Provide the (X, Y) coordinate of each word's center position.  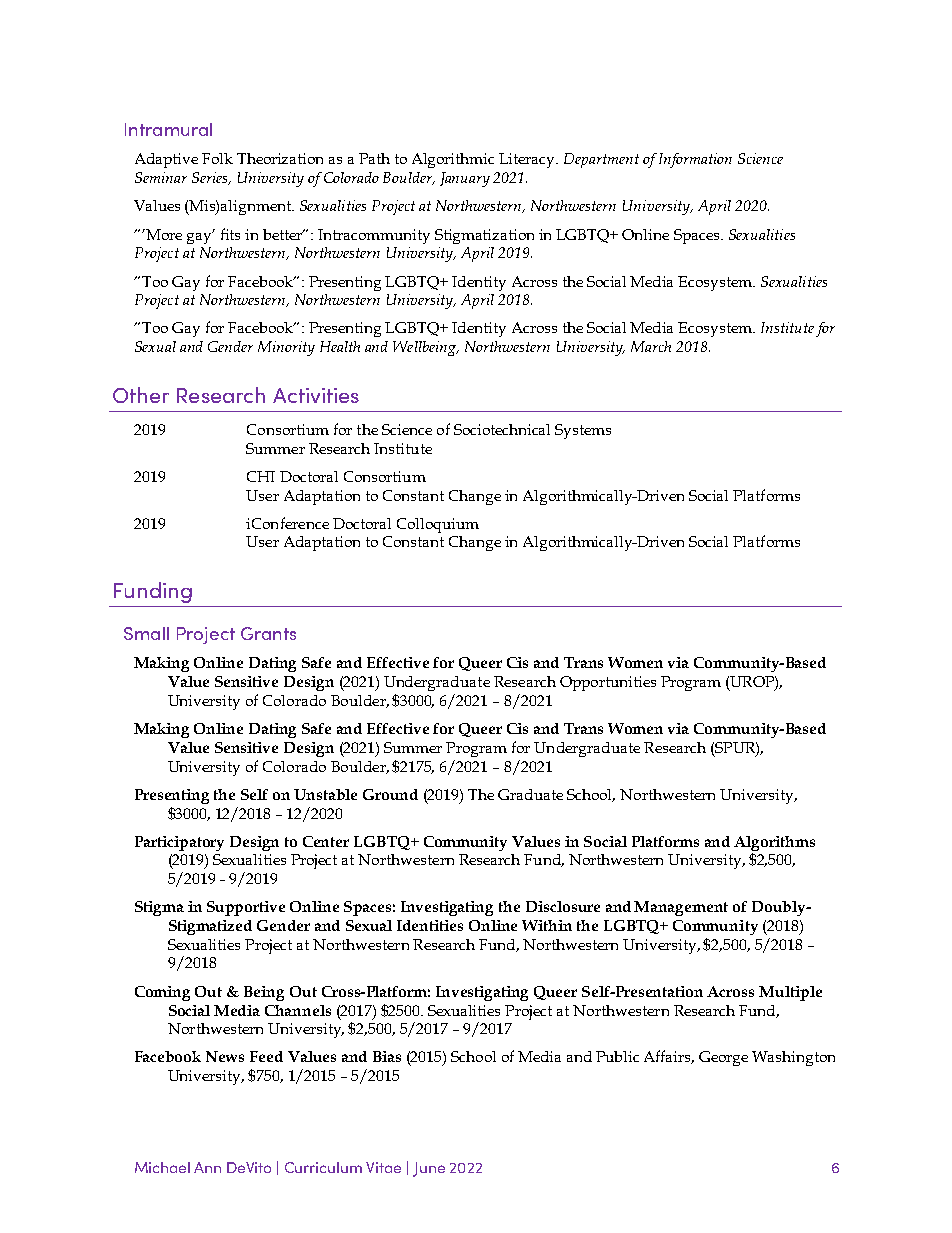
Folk (217, 158)
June (429, 1169)
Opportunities (608, 683)
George (723, 1058)
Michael (162, 1167)
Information (695, 160)
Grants (268, 633)
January (465, 179)
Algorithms (774, 843)
